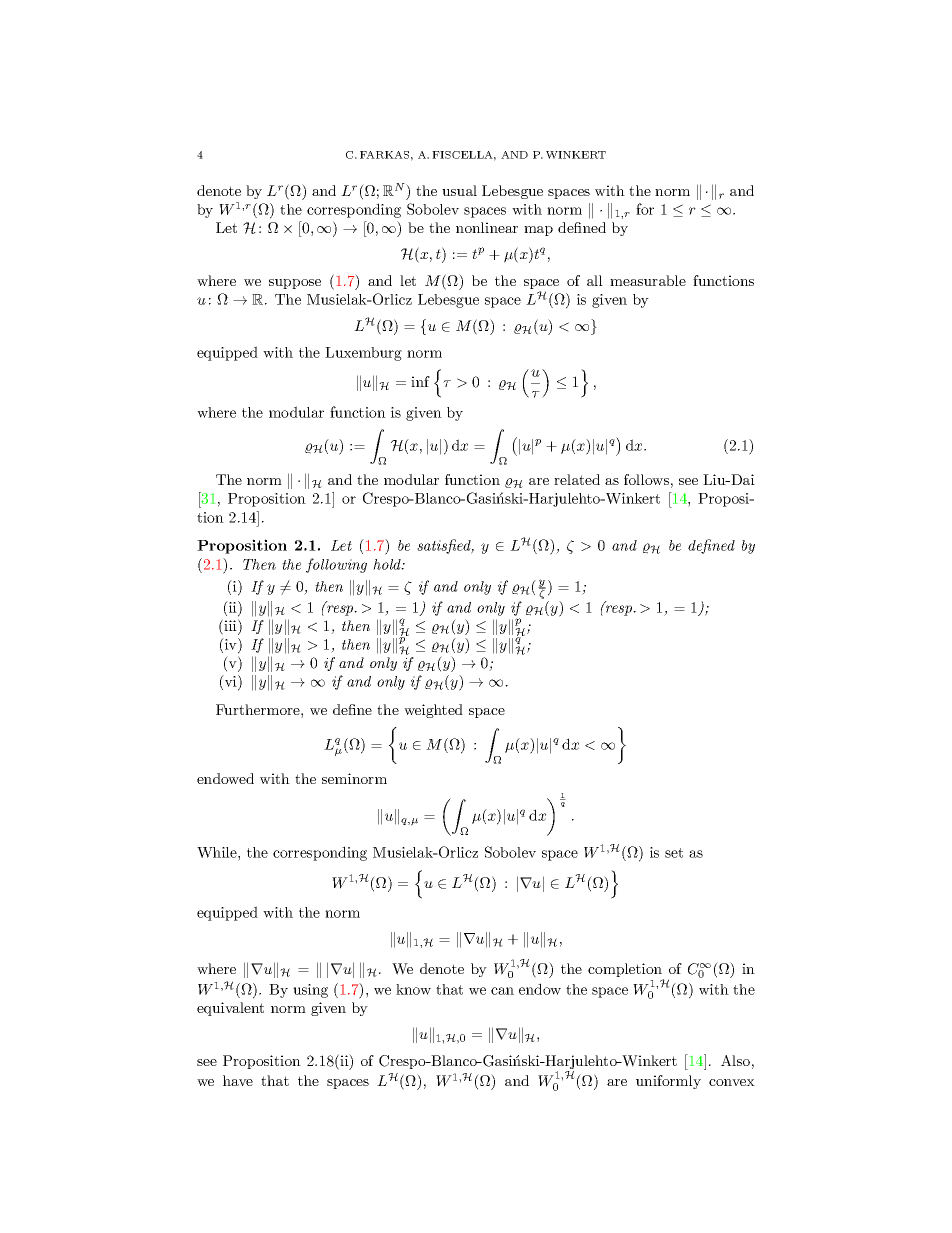  Describe the element at coordinates (648, 280) in the screenshot. I see `measurable` at that location.
